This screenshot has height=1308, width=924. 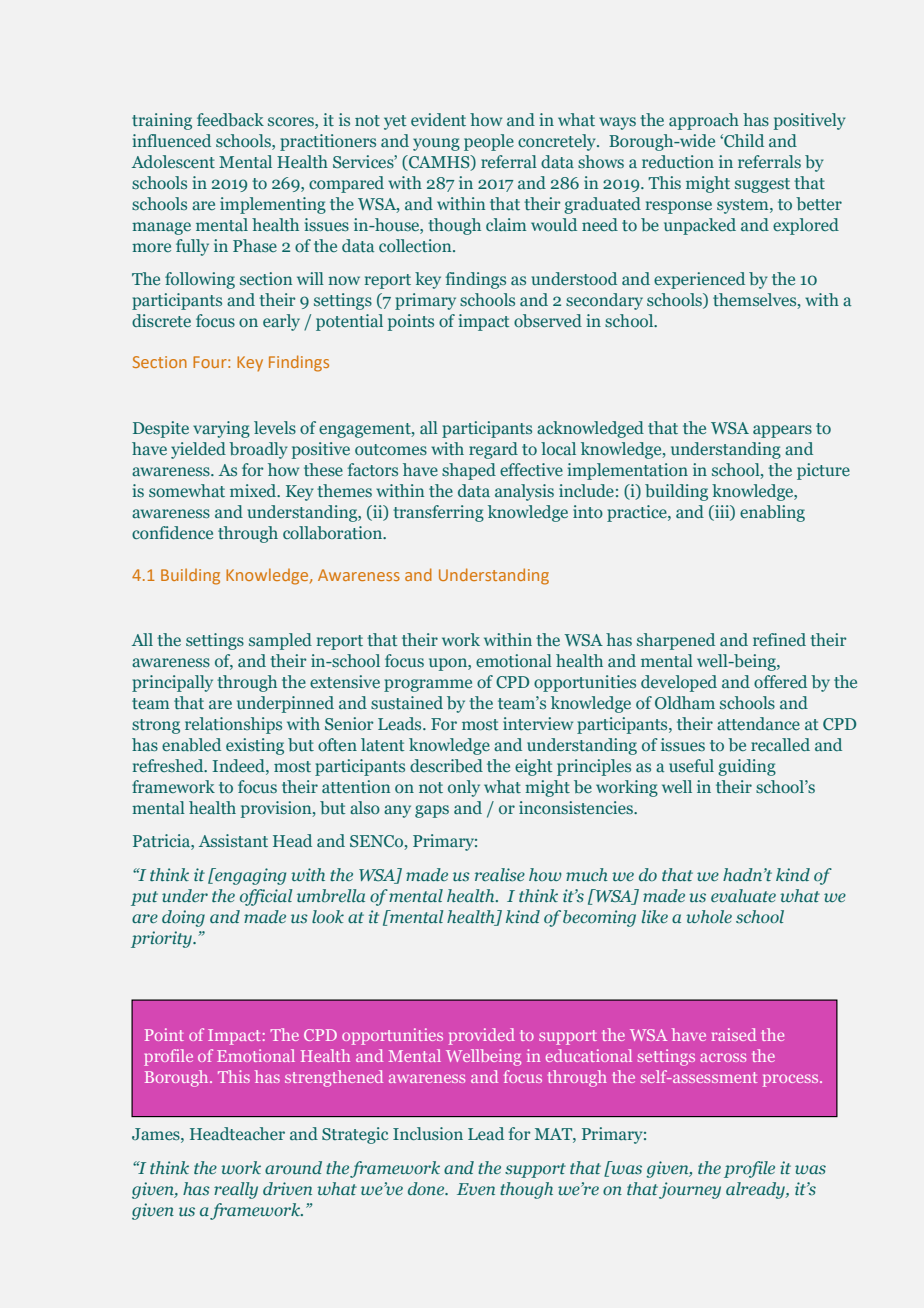 What do you see at coordinates (476, 1189) in the screenshot?
I see `Even` at bounding box center [476, 1189].
